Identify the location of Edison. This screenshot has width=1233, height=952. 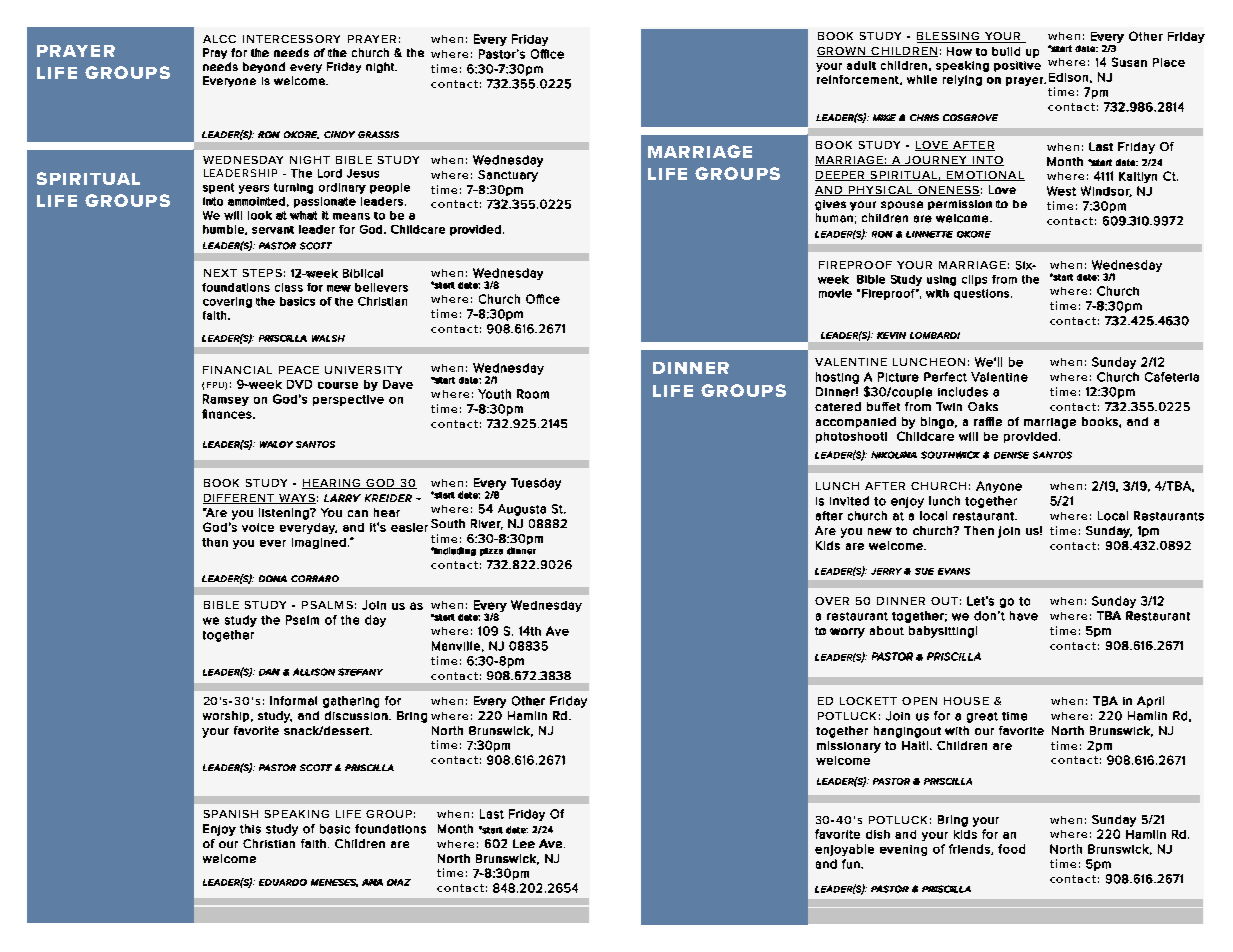
(1068, 77).
